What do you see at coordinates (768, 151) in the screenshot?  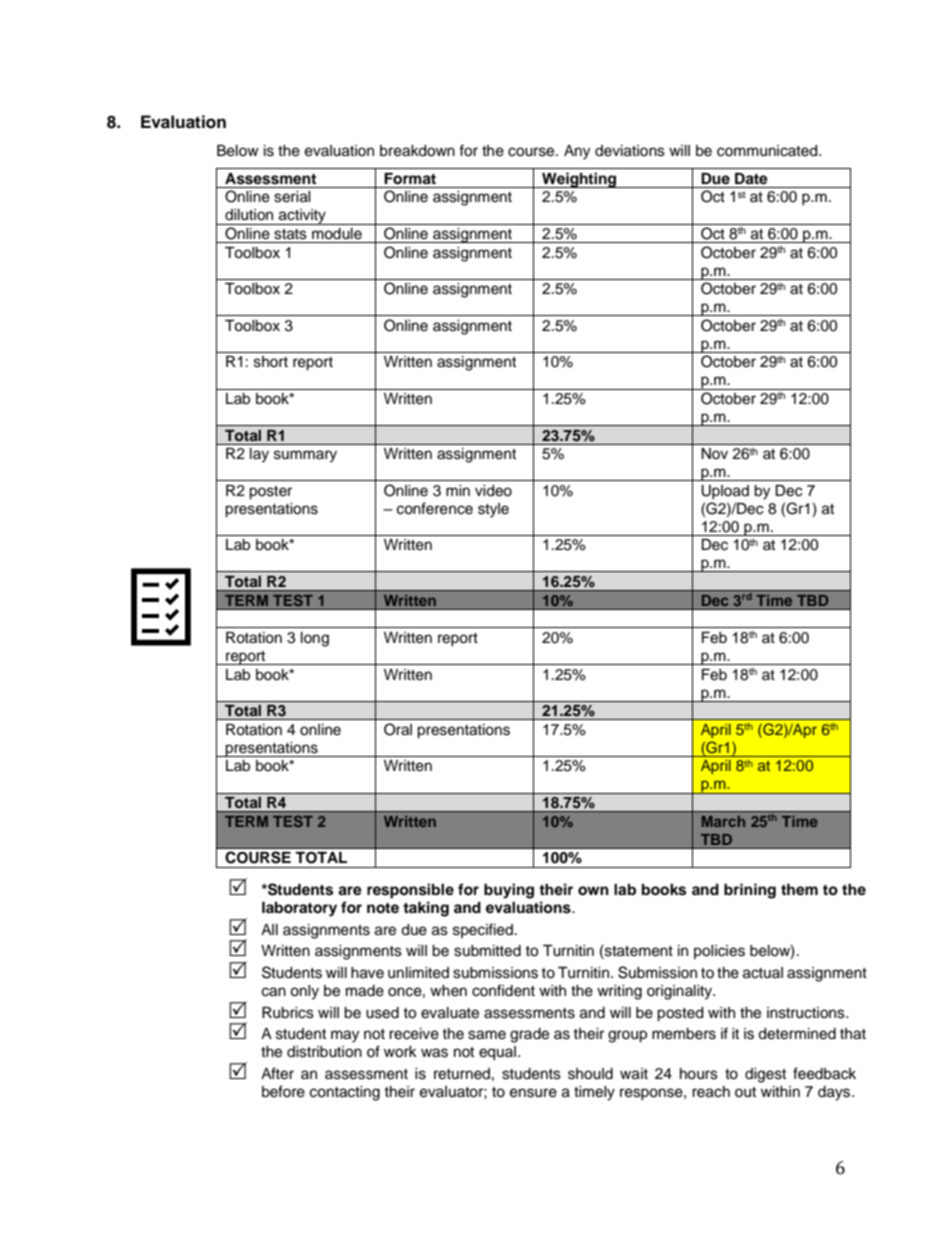 I see `communicated` at bounding box center [768, 151].
